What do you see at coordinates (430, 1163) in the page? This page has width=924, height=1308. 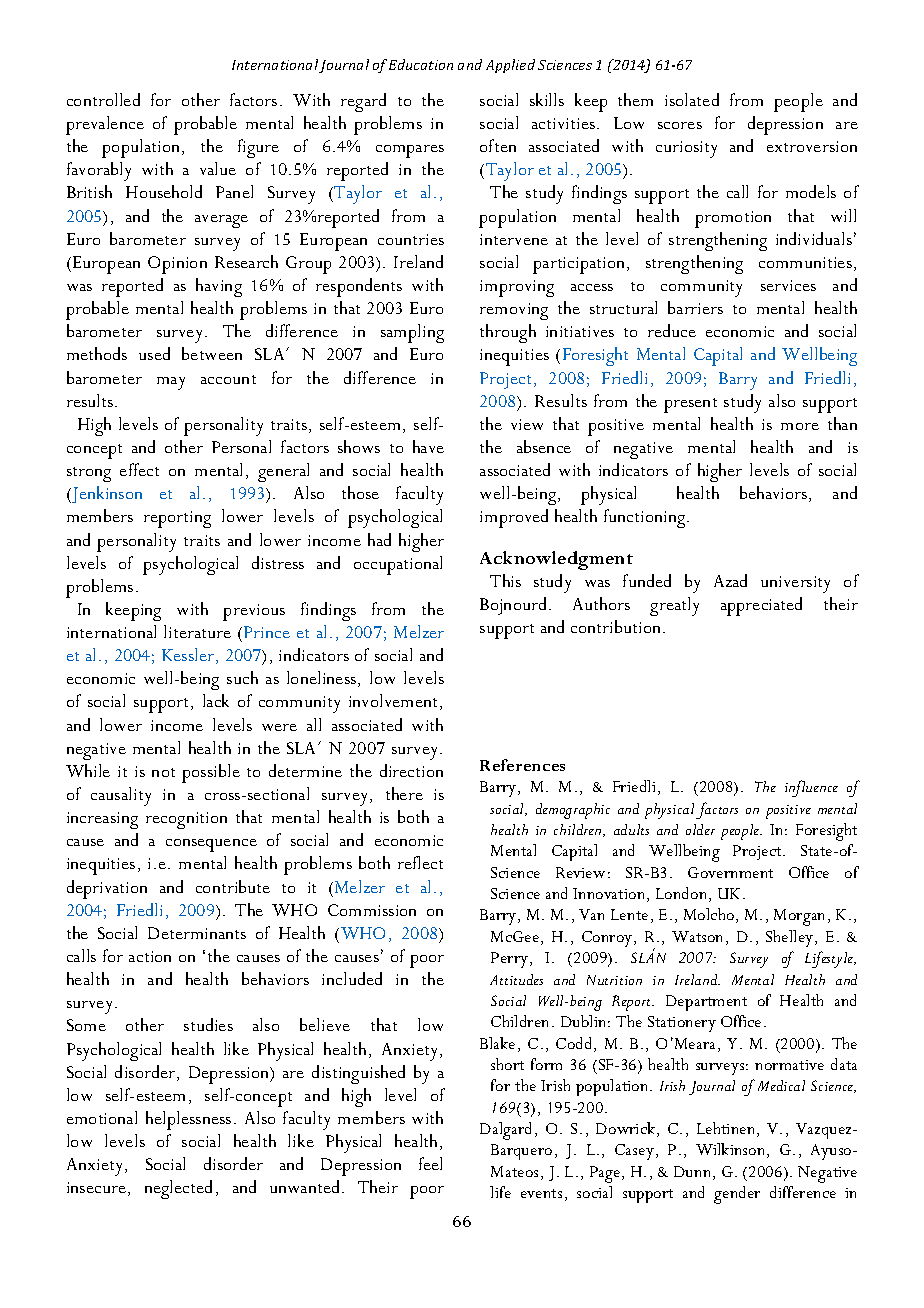 I see `feel` at bounding box center [430, 1163].
